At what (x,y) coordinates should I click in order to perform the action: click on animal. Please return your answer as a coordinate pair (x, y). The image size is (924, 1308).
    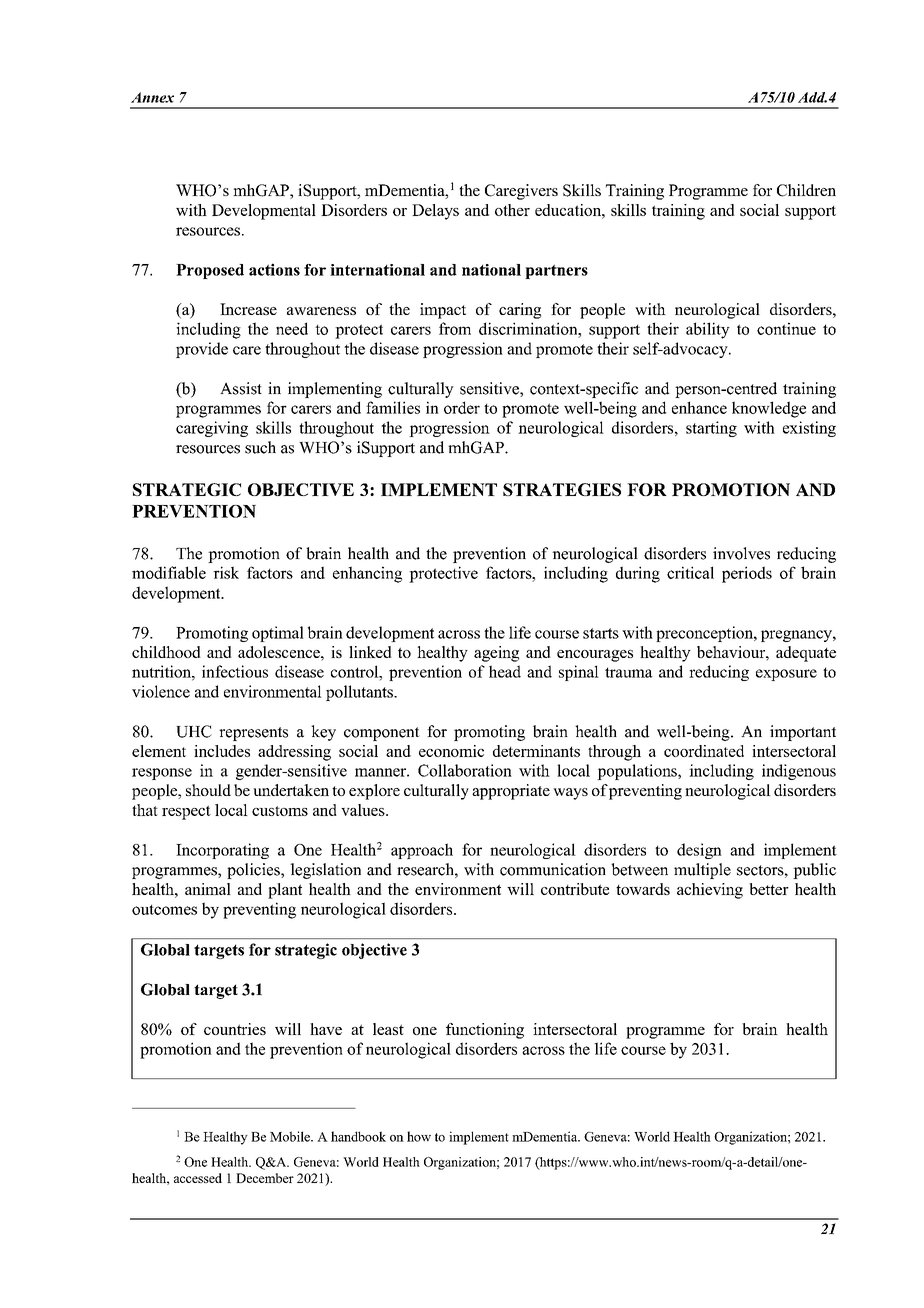
    Looking at the image, I should click on (208, 889).
